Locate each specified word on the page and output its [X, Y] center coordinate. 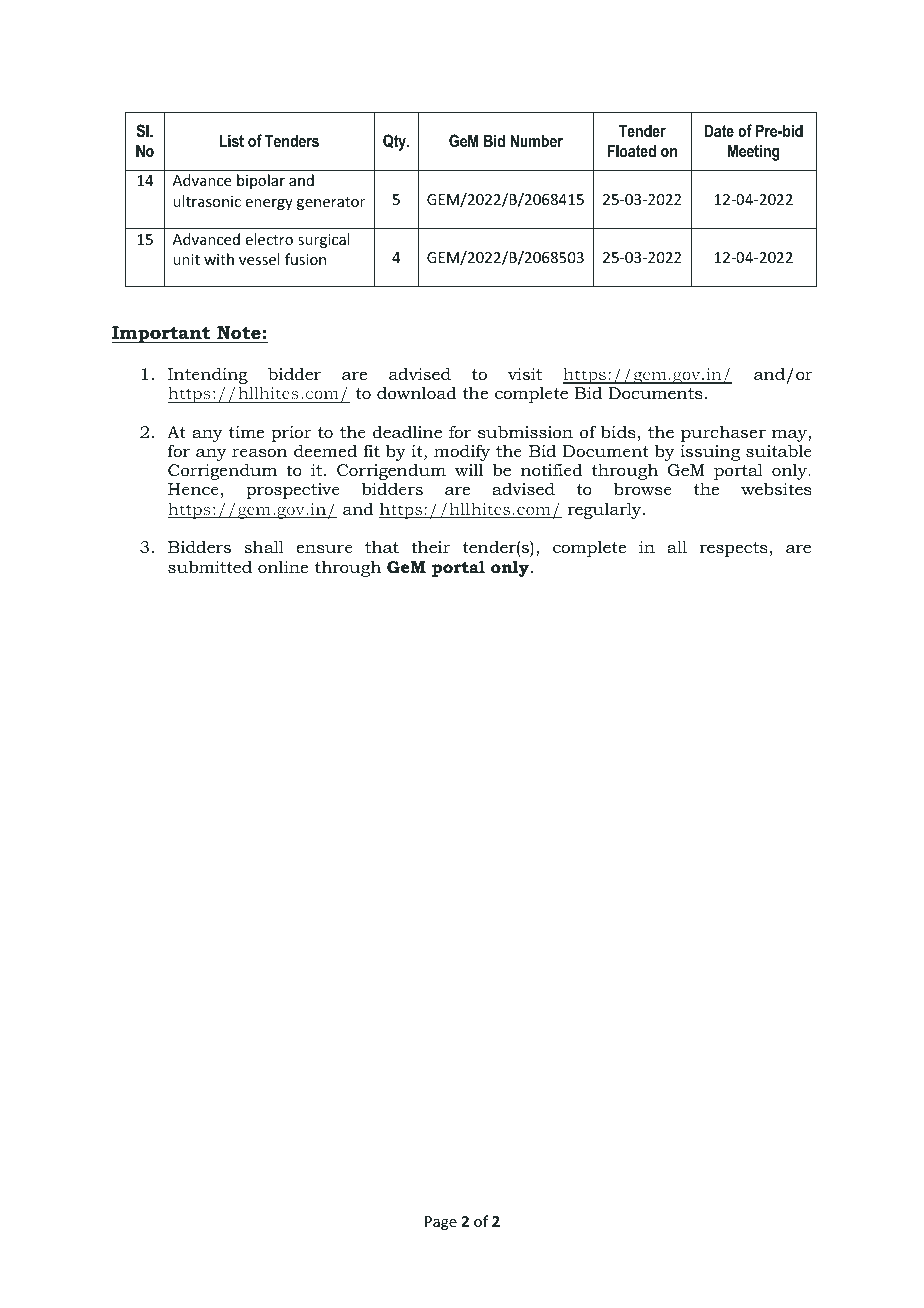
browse [643, 488]
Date [719, 130]
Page [441, 1223]
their [430, 546]
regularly [605, 510]
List [232, 140]
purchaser [723, 434]
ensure [324, 548]
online [283, 566]
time [246, 432]
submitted [210, 567]
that [382, 546]
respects [733, 549]
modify [462, 454]
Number [536, 140]
